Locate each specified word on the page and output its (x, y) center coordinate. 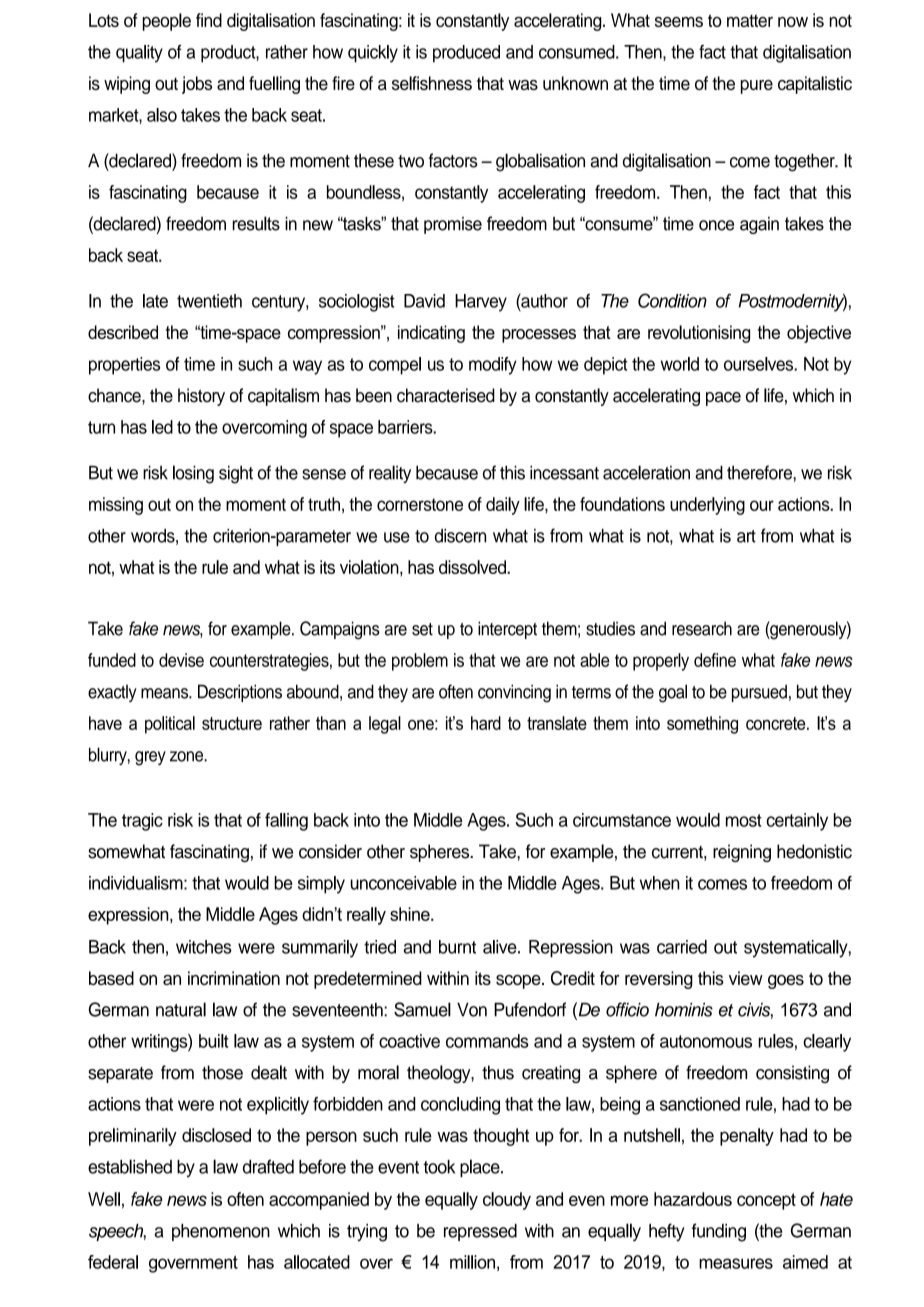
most (744, 820)
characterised (446, 395)
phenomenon (221, 1232)
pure (757, 87)
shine (411, 914)
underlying (707, 506)
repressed (480, 1232)
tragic (142, 822)
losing (193, 474)
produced (466, 54)
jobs (197, 85)
